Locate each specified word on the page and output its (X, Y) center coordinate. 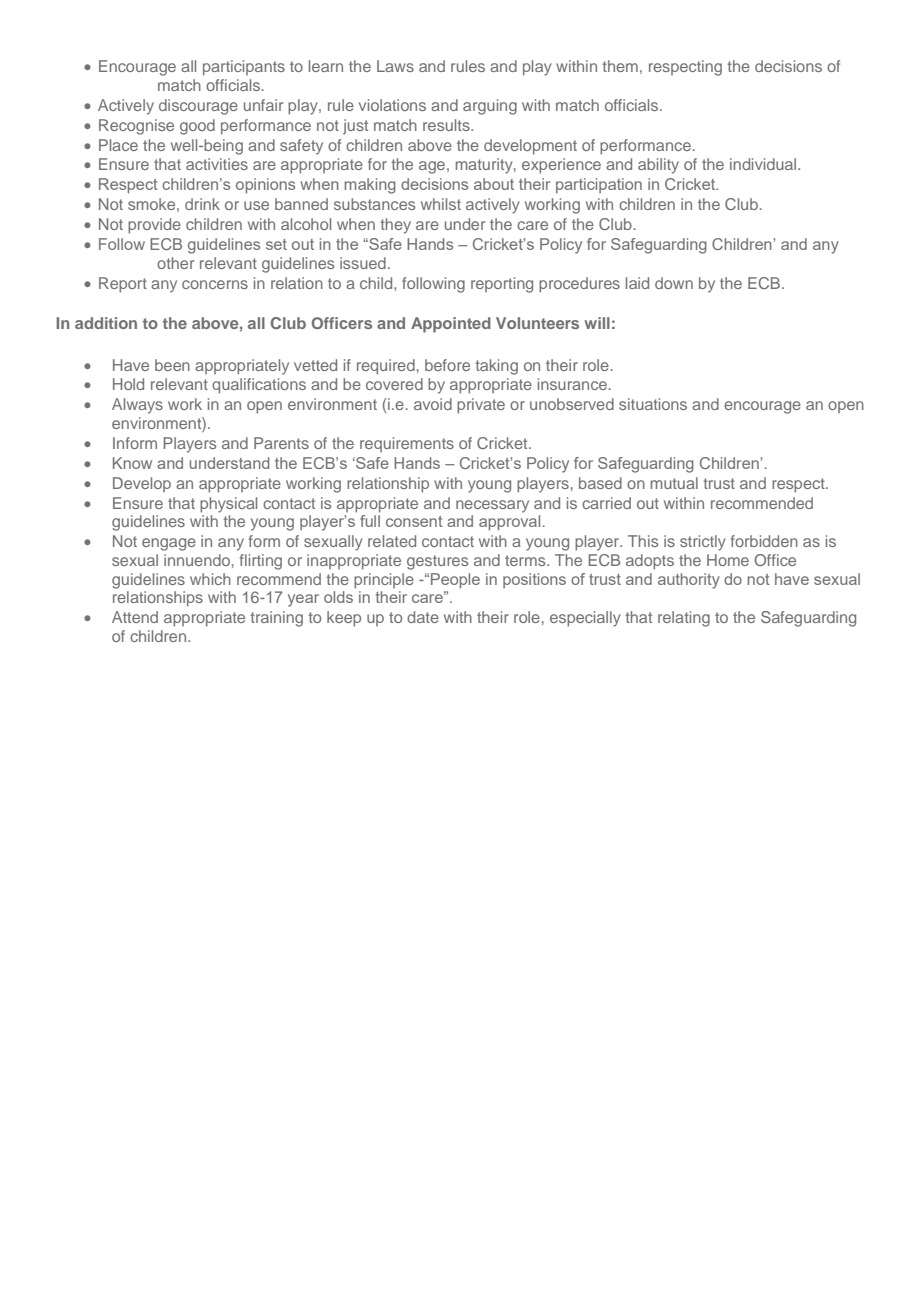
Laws (395, 66)
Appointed (451, 325)
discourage (198, 107)
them (620, 66)
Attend (135, 617)
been (172, 365)
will (597, 323)
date (423, 617)
